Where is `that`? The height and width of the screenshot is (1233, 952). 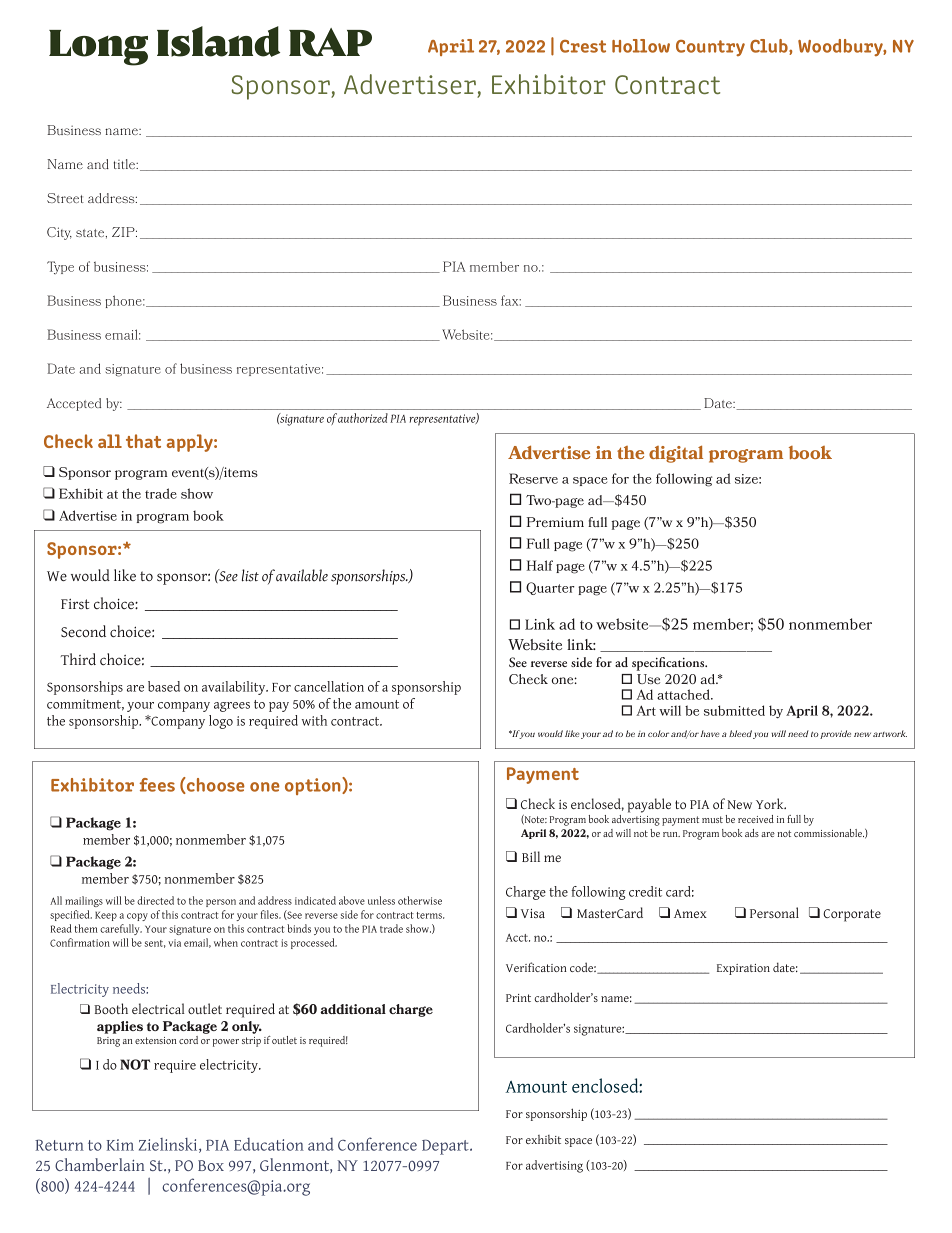 that is located at coordinates (143, 441).
